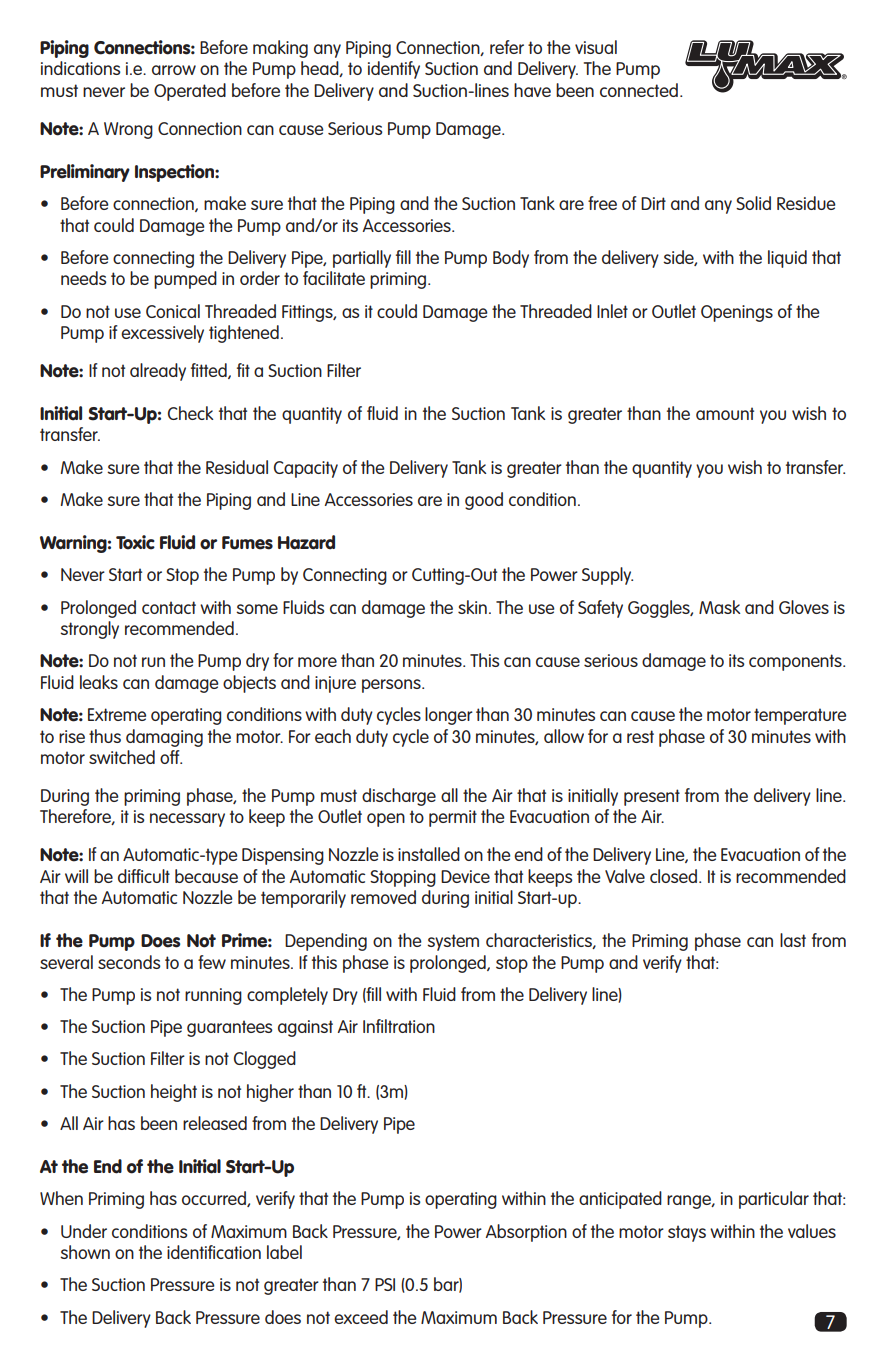 This screenshot has height=1372, width=887. I want to click on identification, so click(214, 1252).
